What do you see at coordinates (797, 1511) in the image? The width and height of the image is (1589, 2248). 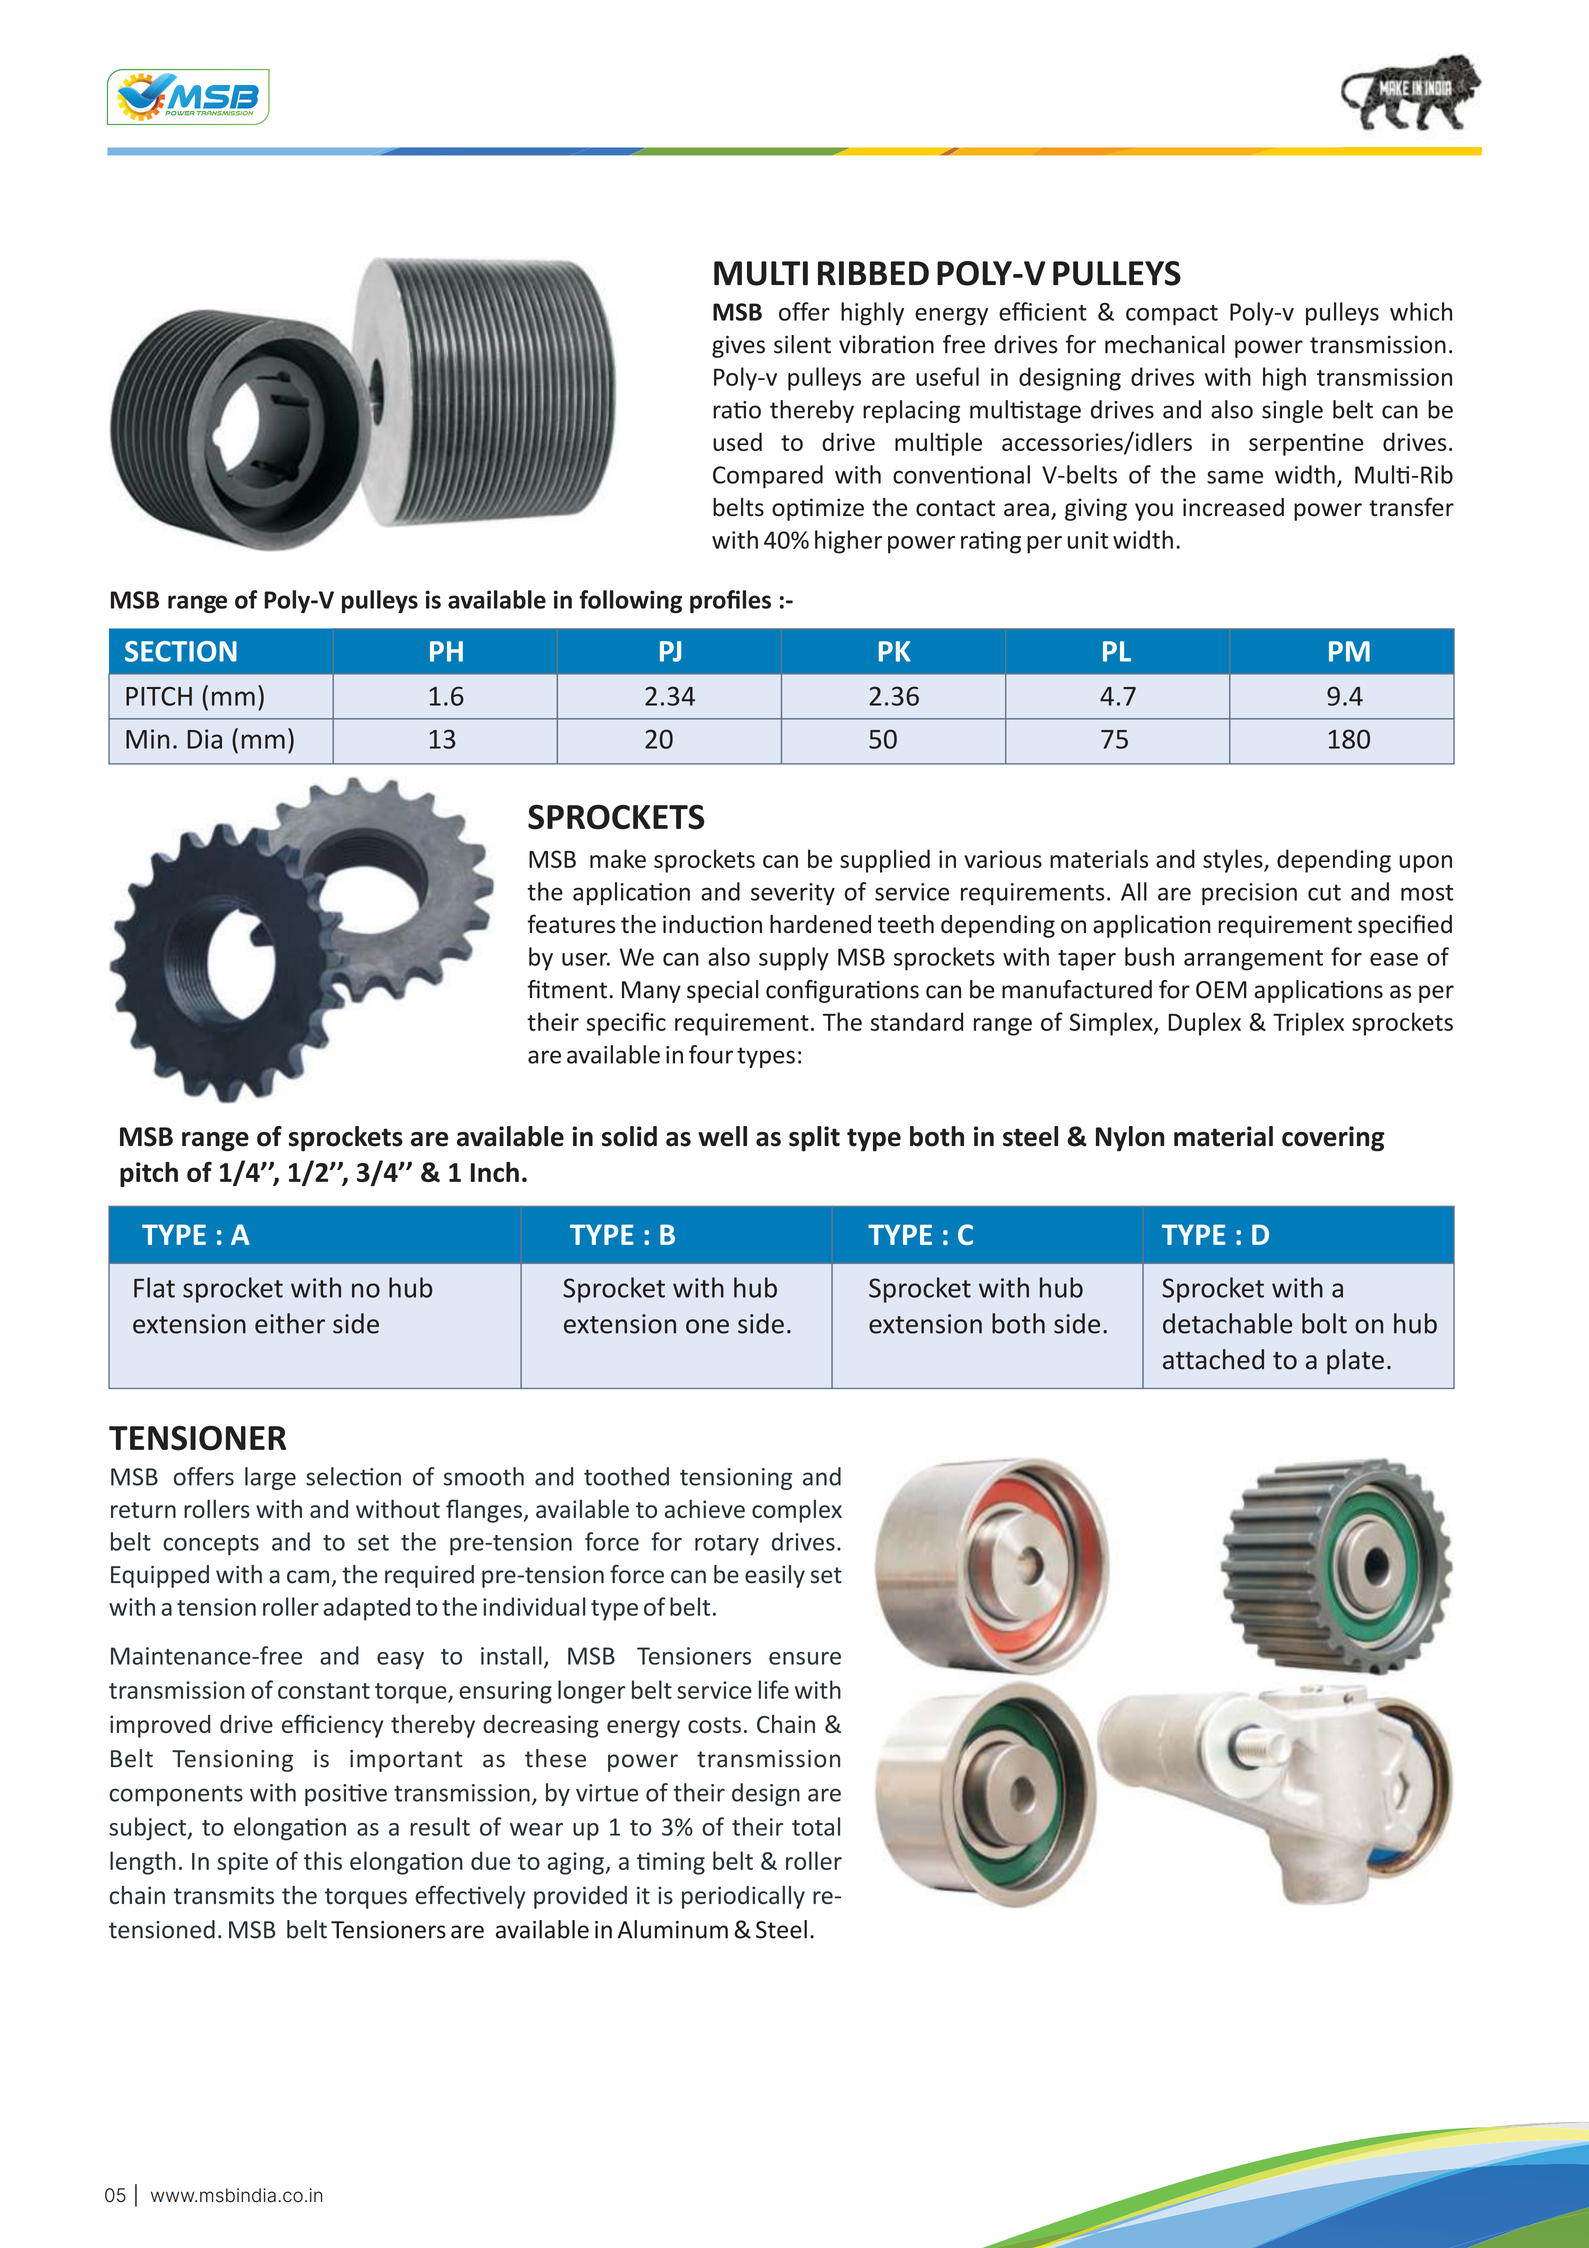 I see `complex` at bounding box center [797, 1511].
